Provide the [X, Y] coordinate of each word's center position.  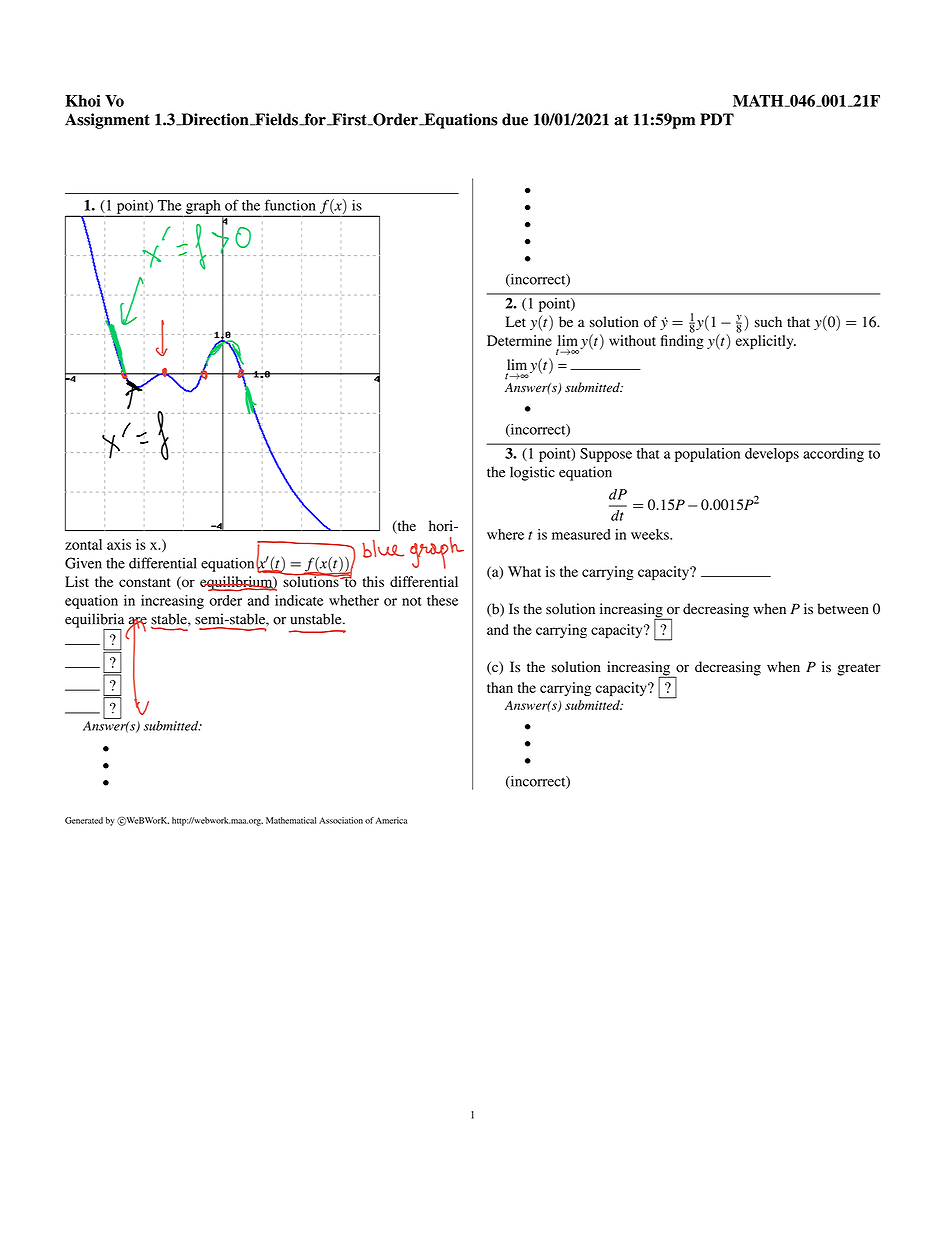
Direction [215, 119]
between [843, 609]
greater [859, 669]
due [515, 119]
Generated [84, 820]
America [391, 820]
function [290, 205]
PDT [717, 119]
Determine [519, 340]
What [524, 571]
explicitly [766, 342]
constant [145, 582]
